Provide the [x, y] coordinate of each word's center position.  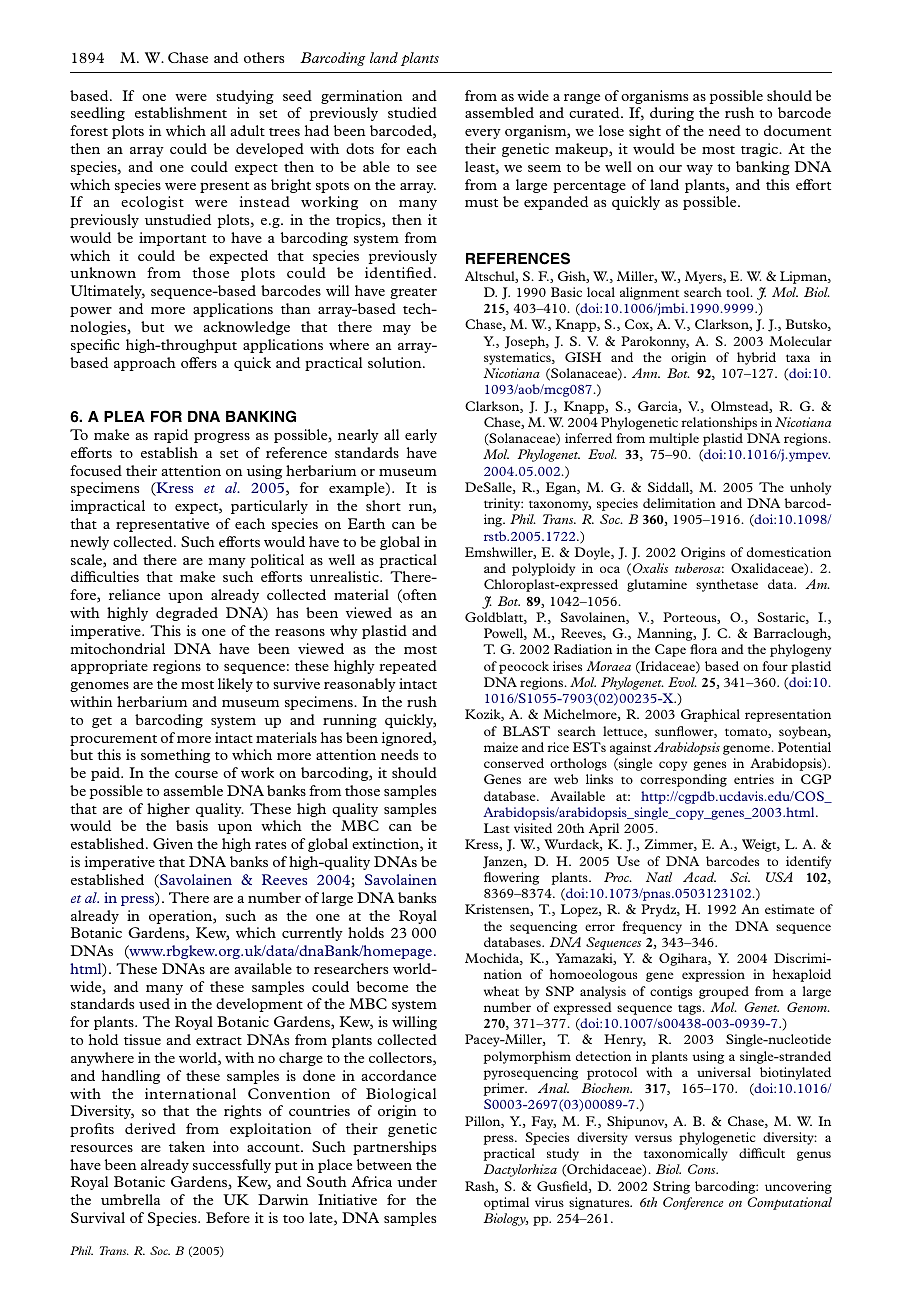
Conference [693, 1203]
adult [247, 130]
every [483, 134]
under [417, 1181]
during [672, 114]
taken [187, 1146]
